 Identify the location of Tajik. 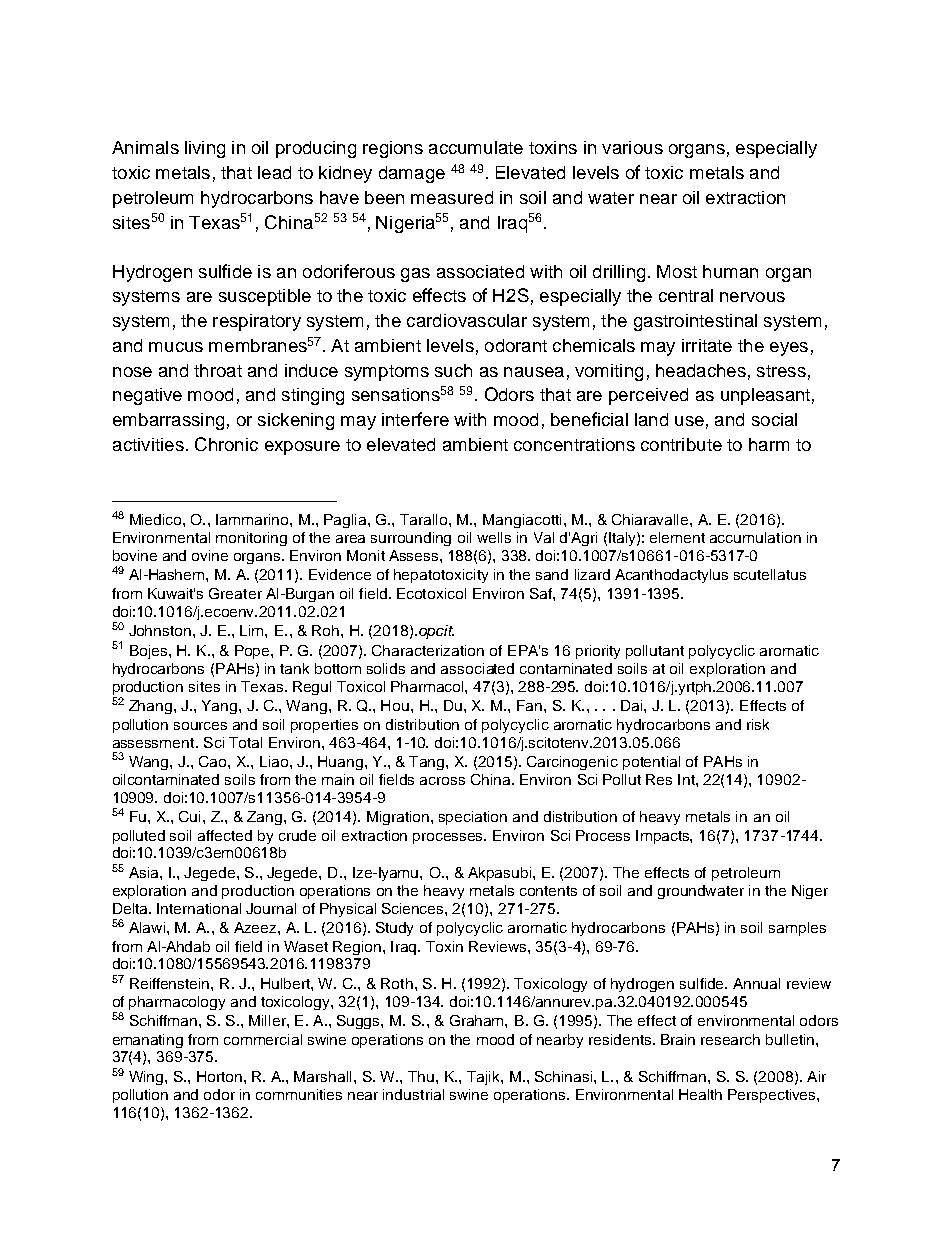
(484, 1078).
